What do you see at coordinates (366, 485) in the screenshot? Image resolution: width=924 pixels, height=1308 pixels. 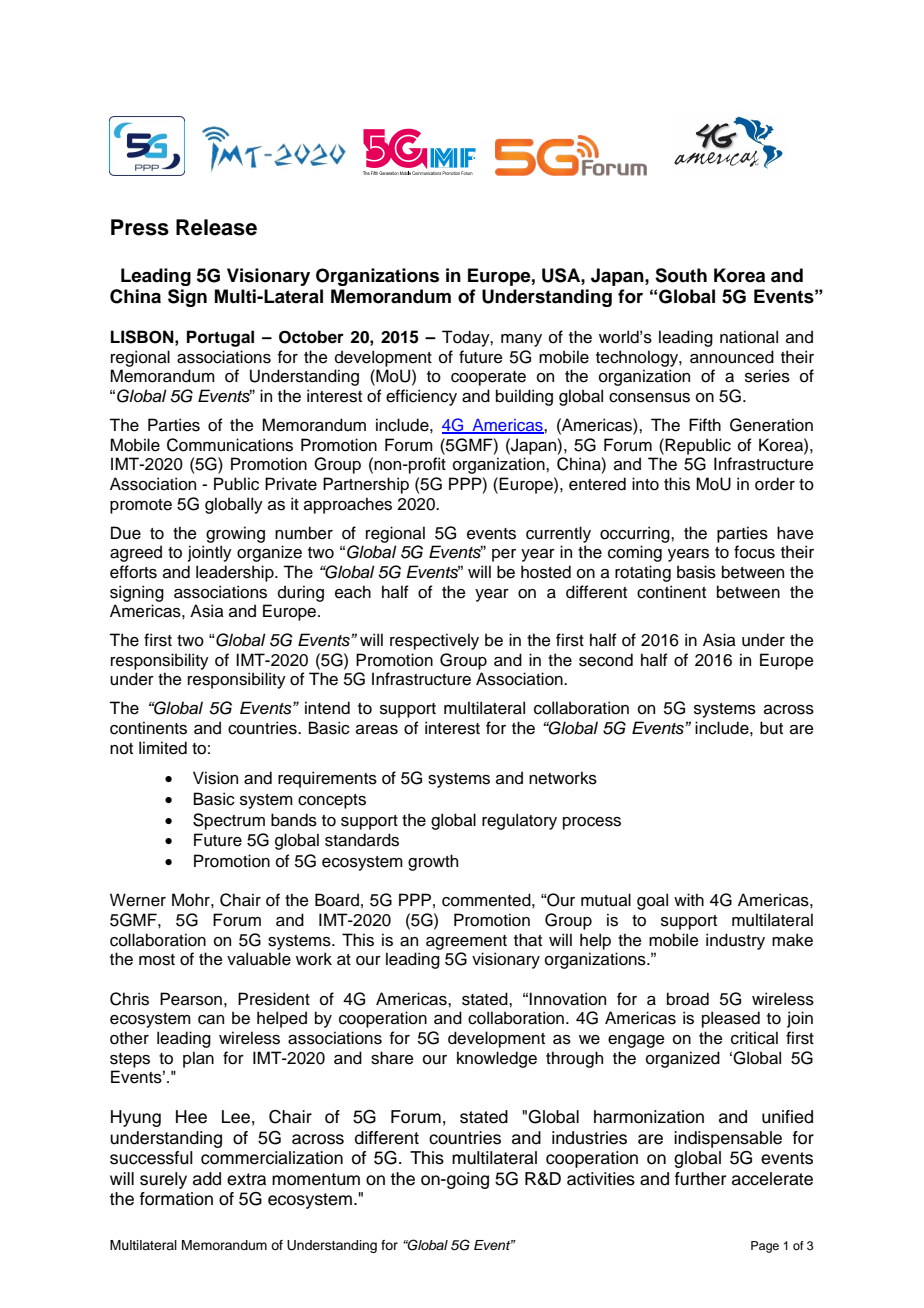 I see `Partnership` at bounding box center [366, 485].
